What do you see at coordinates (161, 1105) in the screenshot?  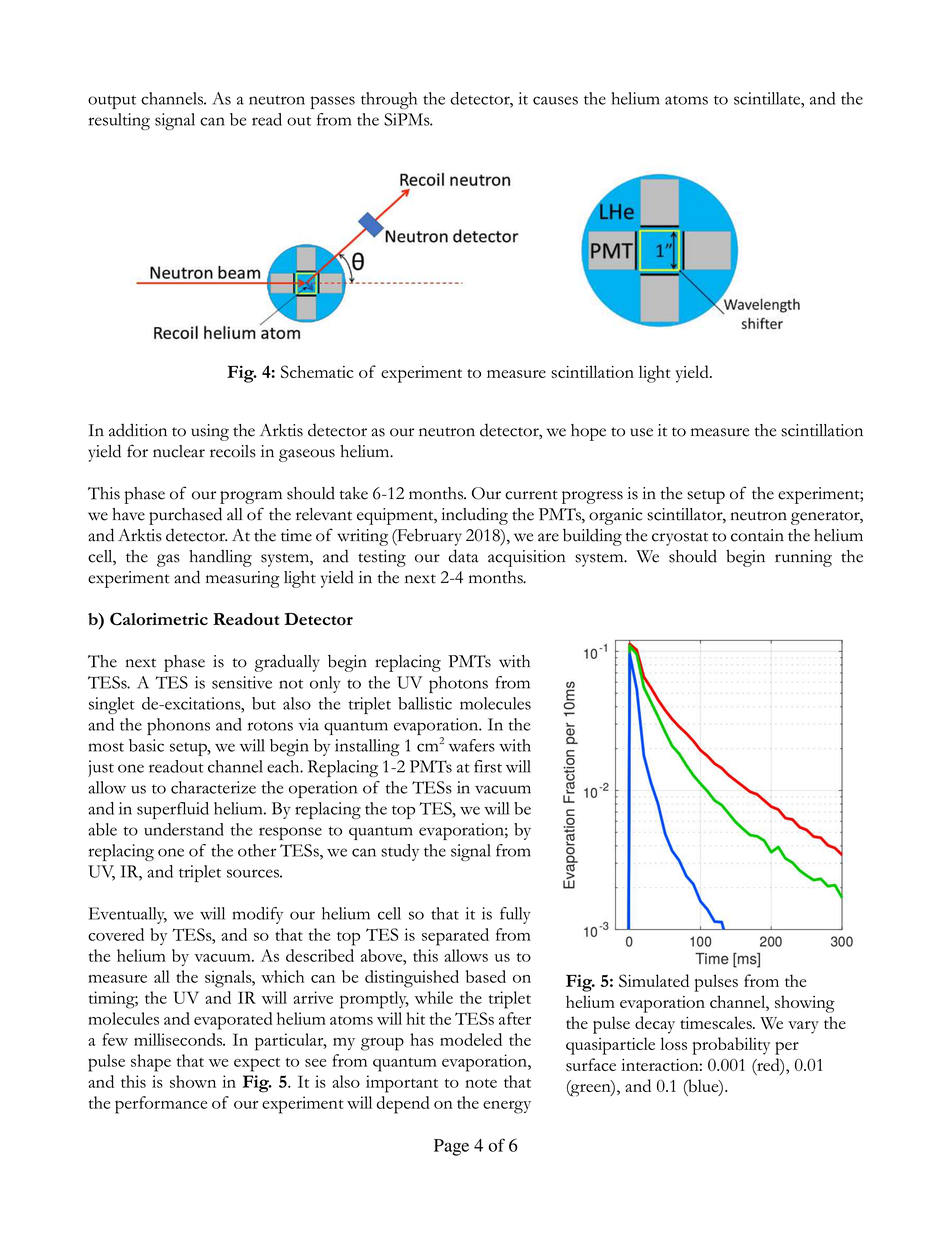 I see `performance` at bounding box center [161, 1105].
